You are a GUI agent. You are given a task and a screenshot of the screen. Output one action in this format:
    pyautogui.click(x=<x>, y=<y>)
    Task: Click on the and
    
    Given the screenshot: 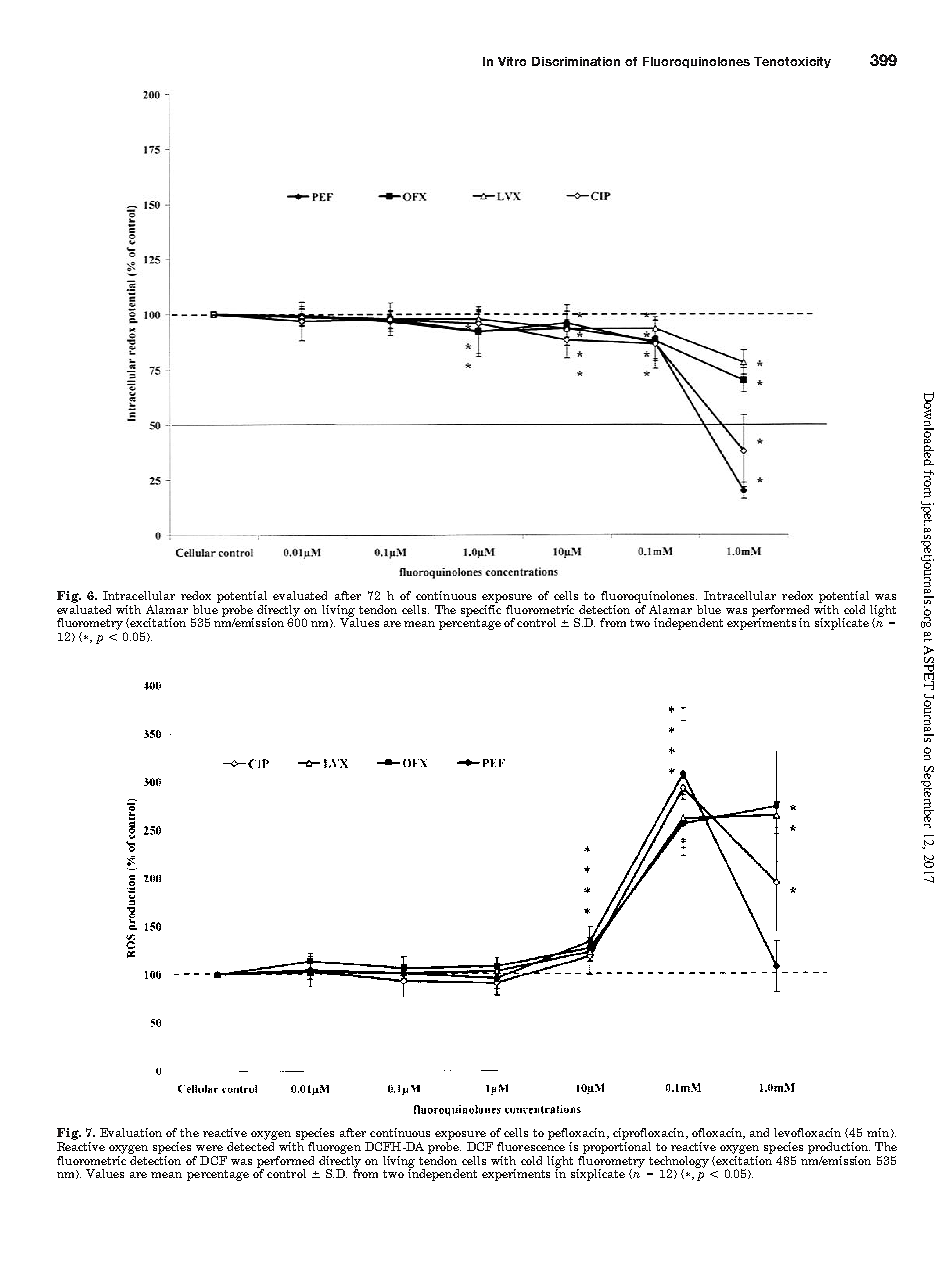 What is the action you would take?
    pyautogui.click(x=759, y=1132)
